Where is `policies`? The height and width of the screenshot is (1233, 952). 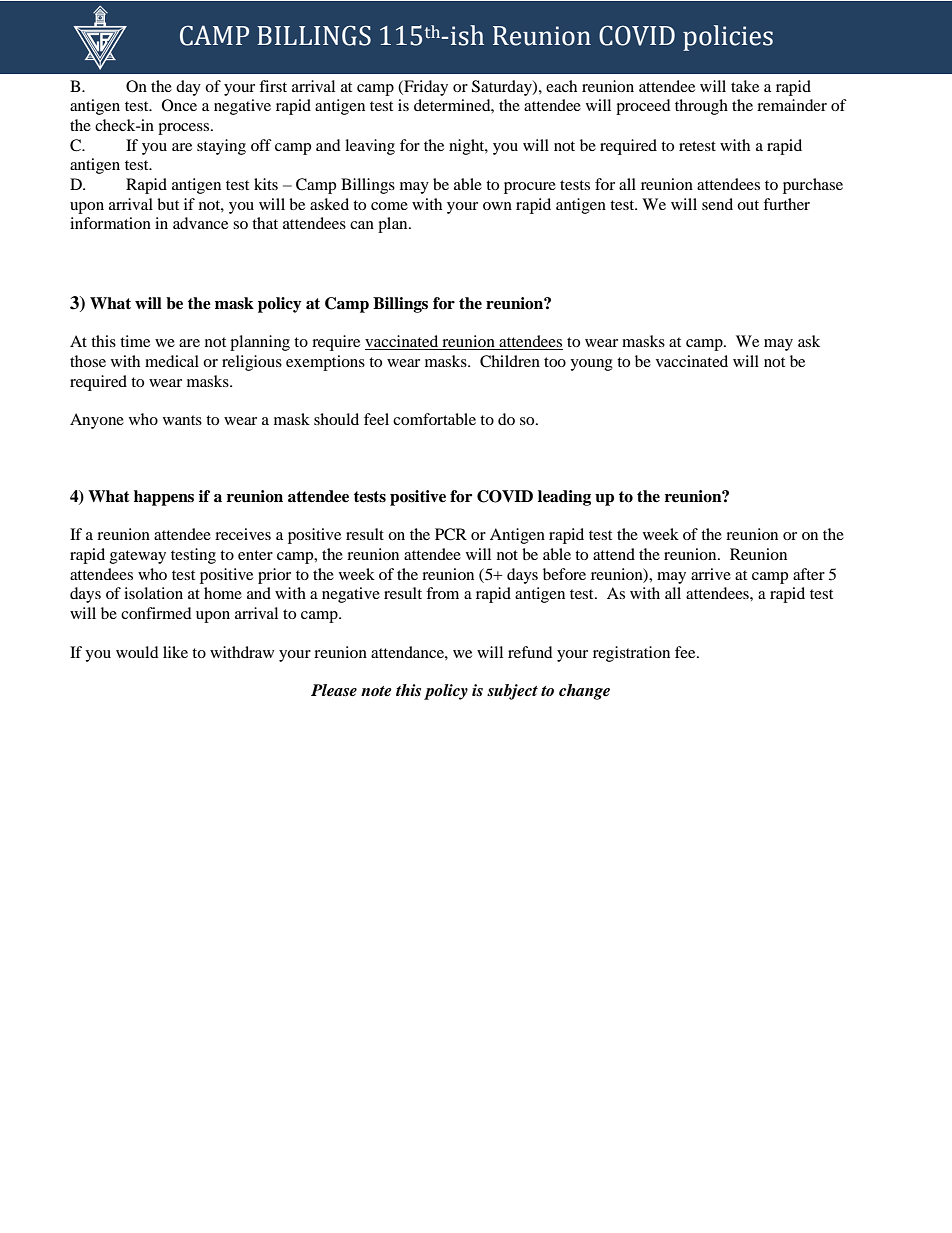
policies is located at coordinates (728, 38).
